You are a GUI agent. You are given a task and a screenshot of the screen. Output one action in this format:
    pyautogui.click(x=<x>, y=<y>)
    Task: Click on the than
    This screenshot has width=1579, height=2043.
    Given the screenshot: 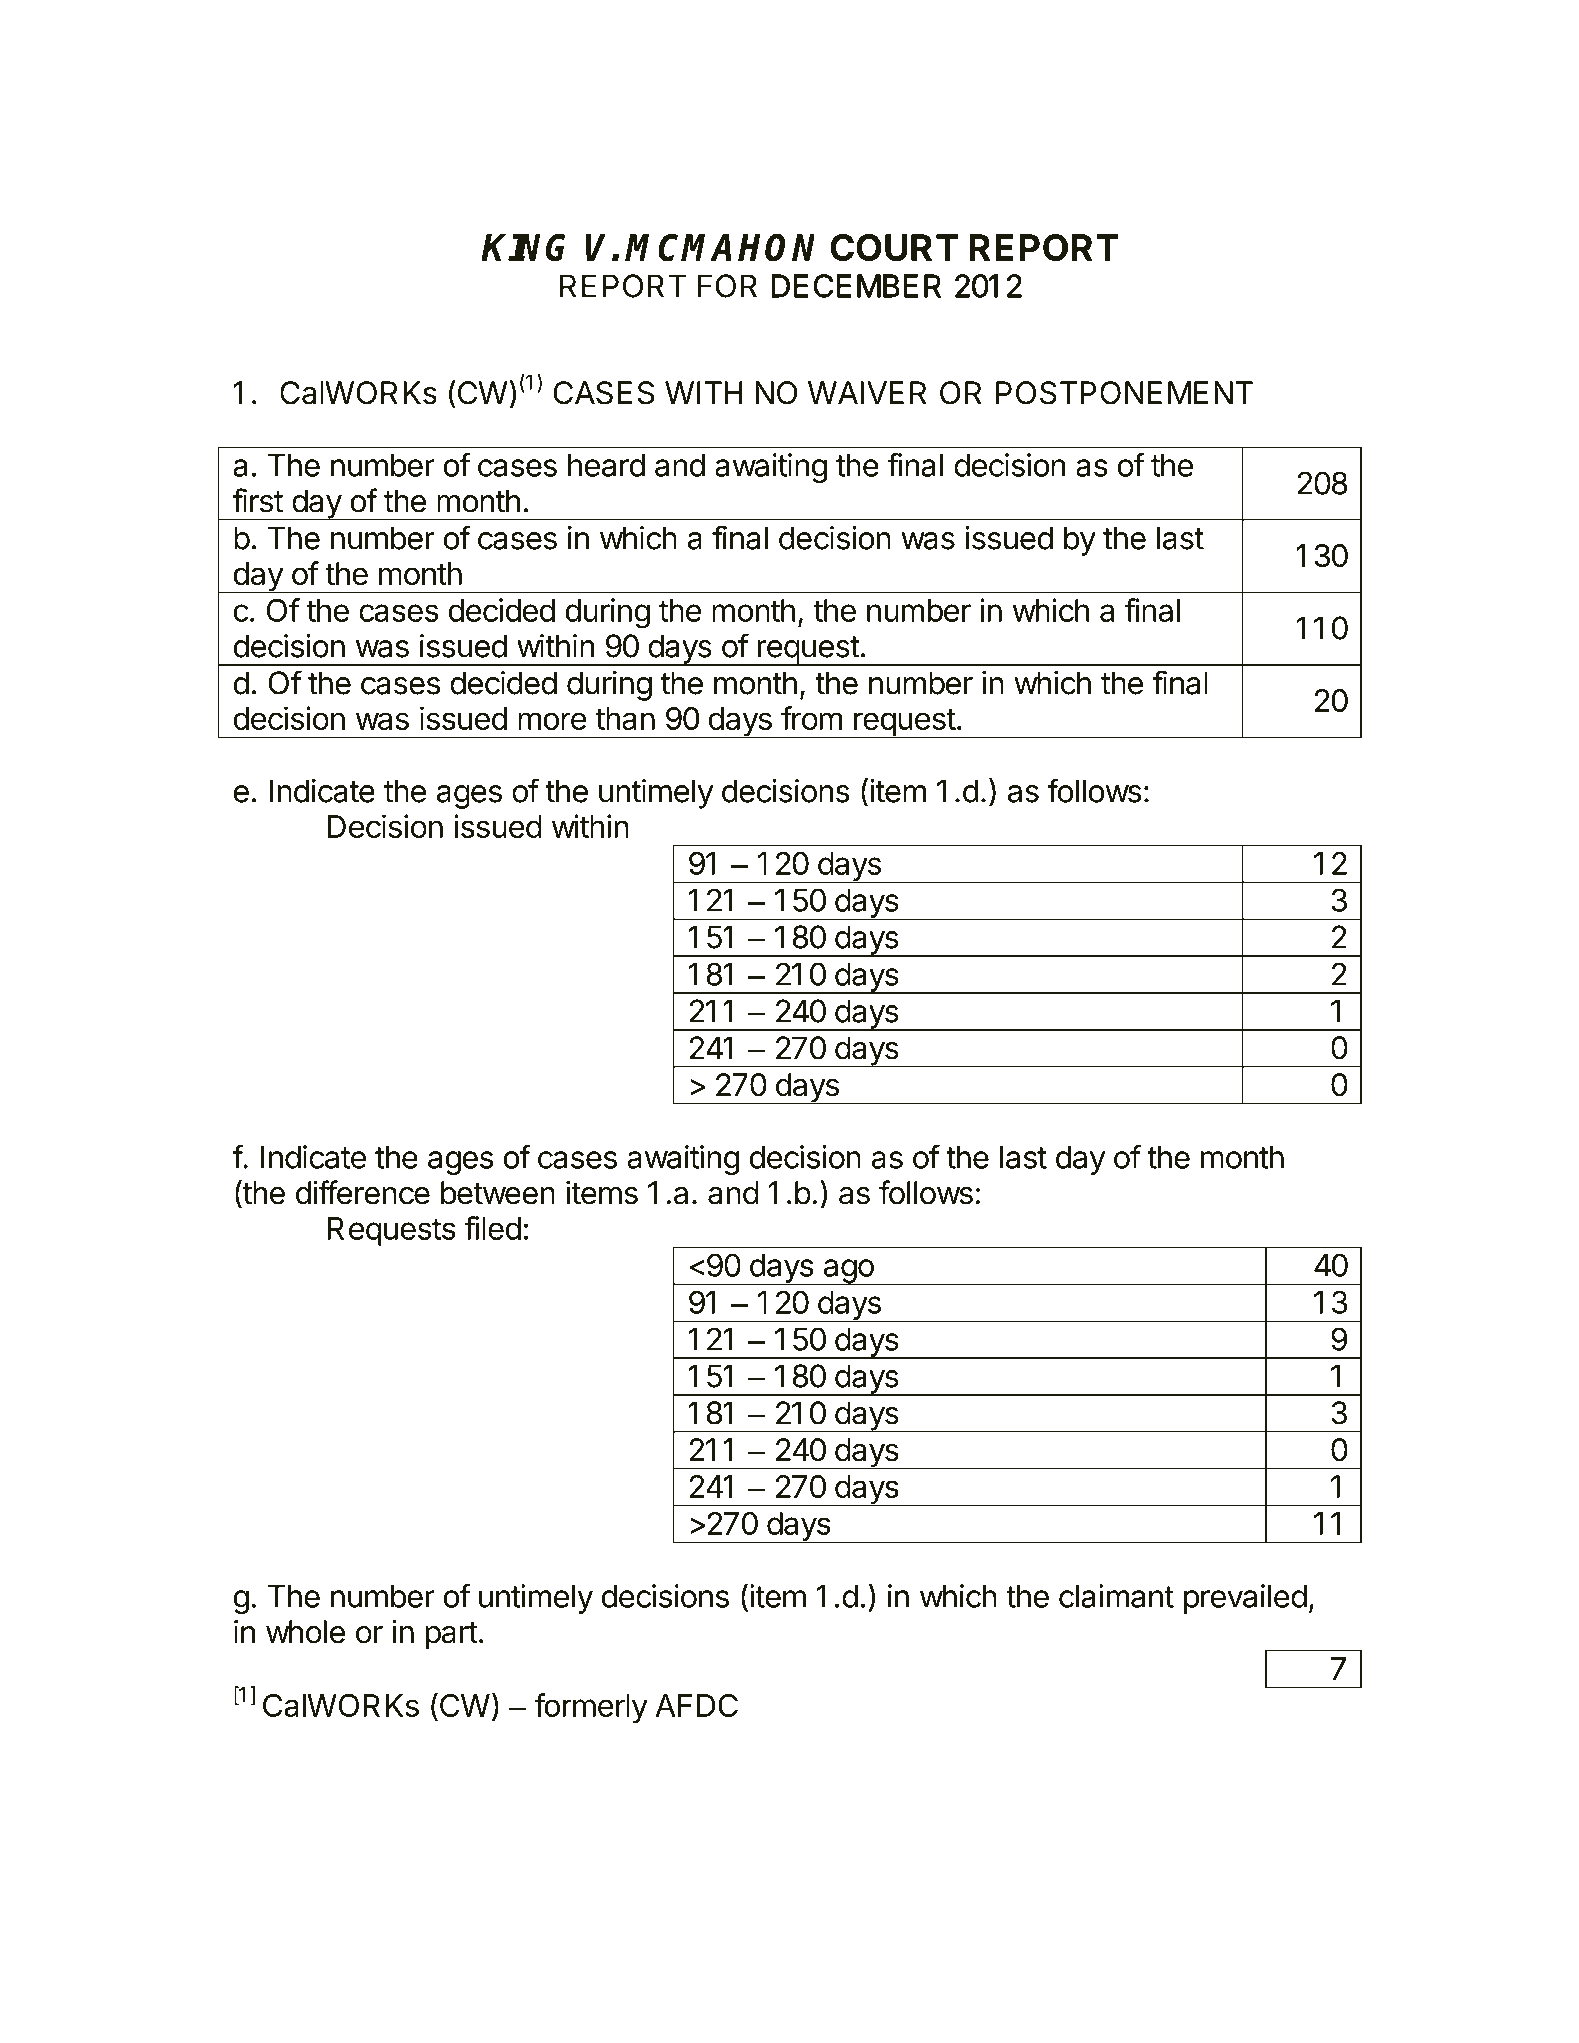 What is the action you would take?
    pyautogui.click(x=625, y=718)
